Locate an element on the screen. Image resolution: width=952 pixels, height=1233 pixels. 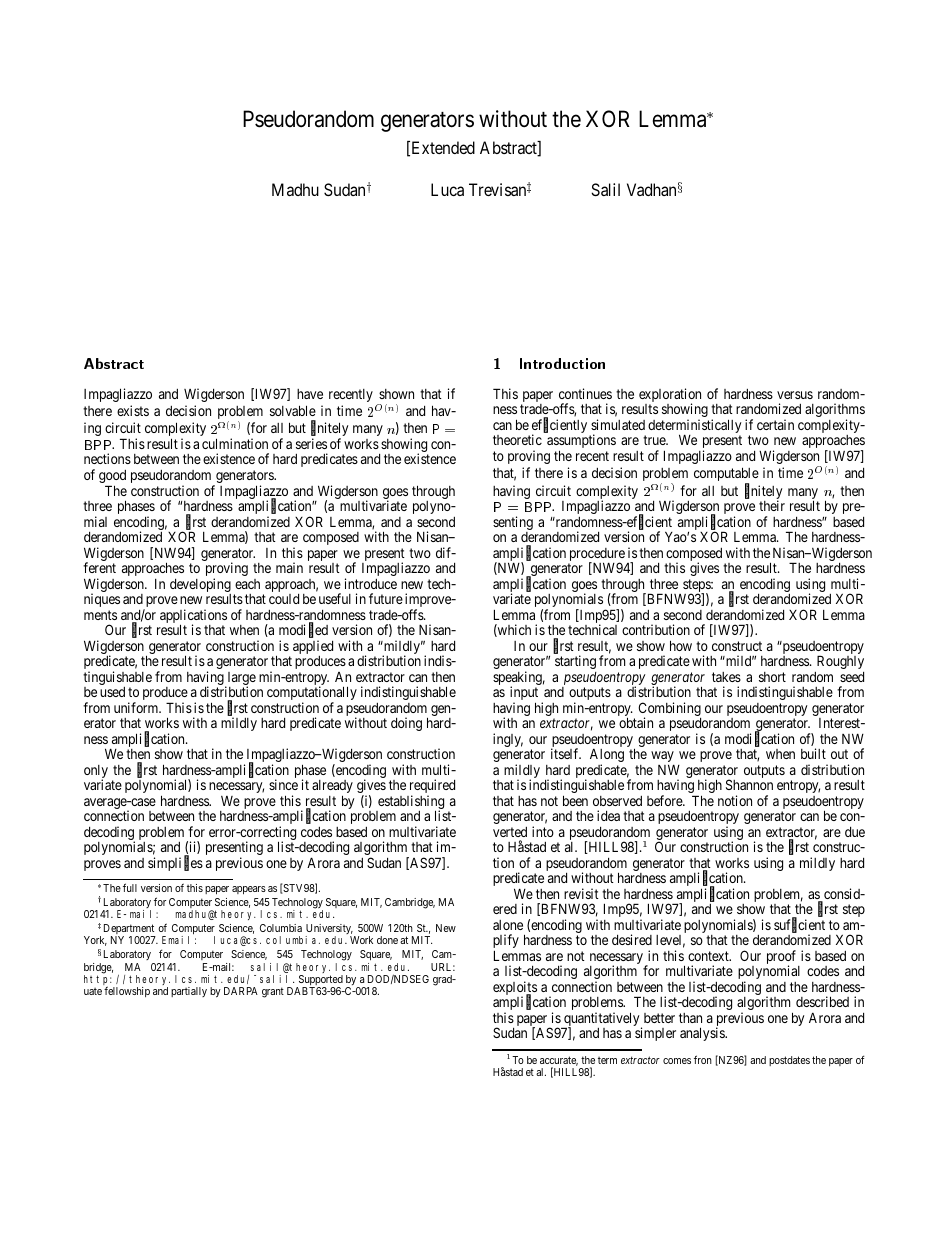
partially is located at coordinates (189, 992).
